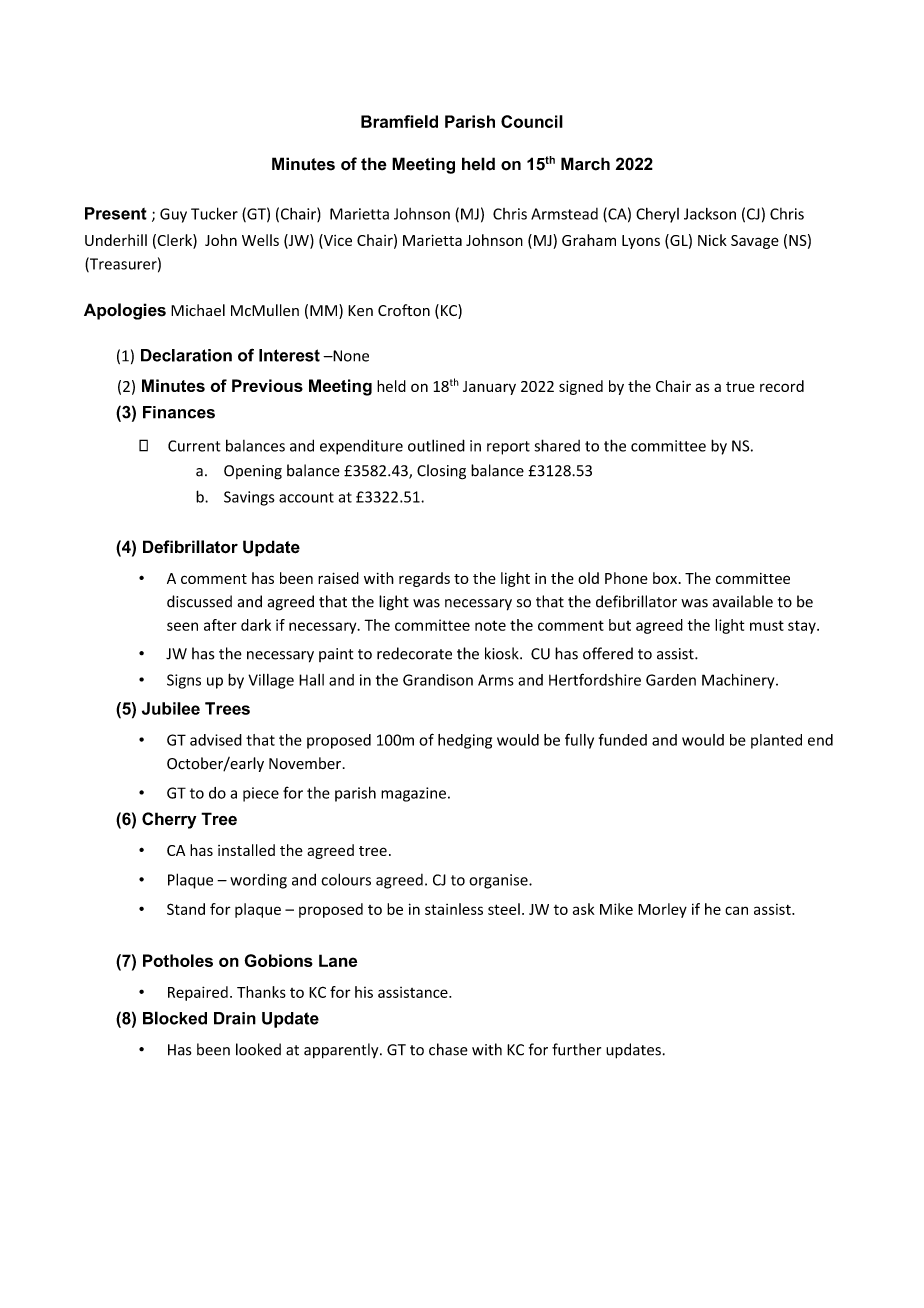 The image size is (924, 1308). Describe the element at coordinates (424, 579) in the screenshot. I see `regards` at that location.
